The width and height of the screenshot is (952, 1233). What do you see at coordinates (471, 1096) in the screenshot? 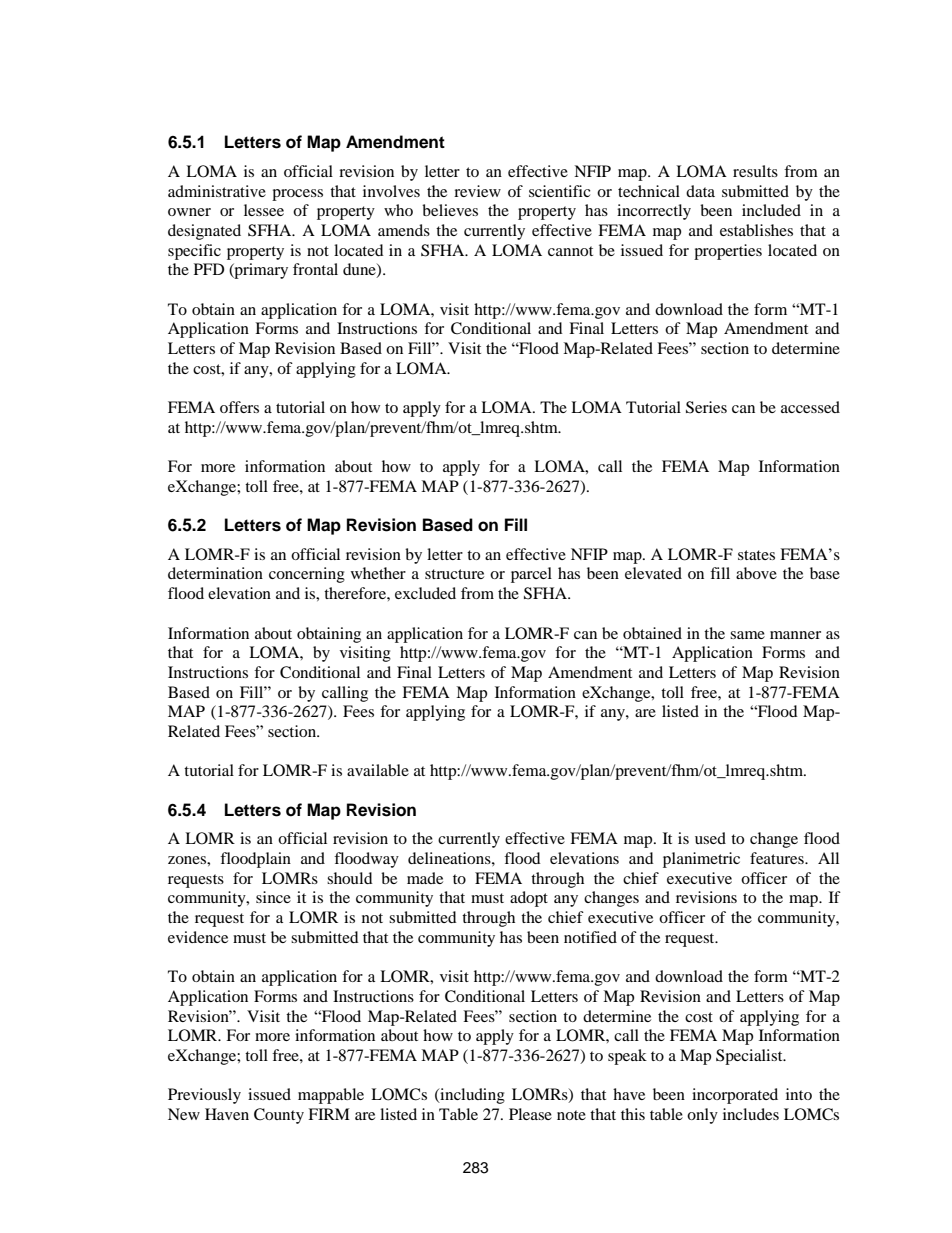
I see `including` at bounding box center [471, 1096].
